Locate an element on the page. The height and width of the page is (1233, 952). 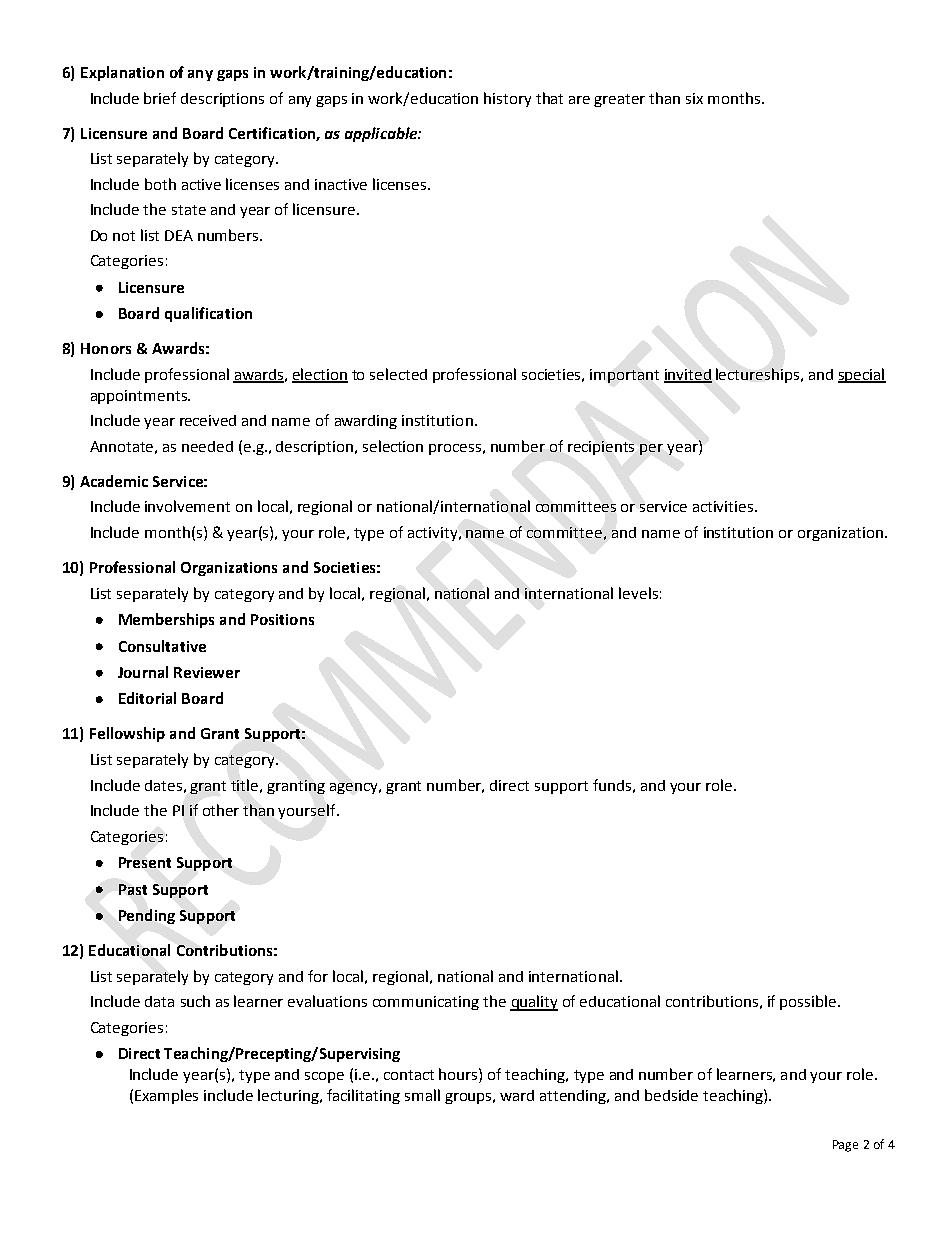
Page is located at coordinates (845, 1146).
